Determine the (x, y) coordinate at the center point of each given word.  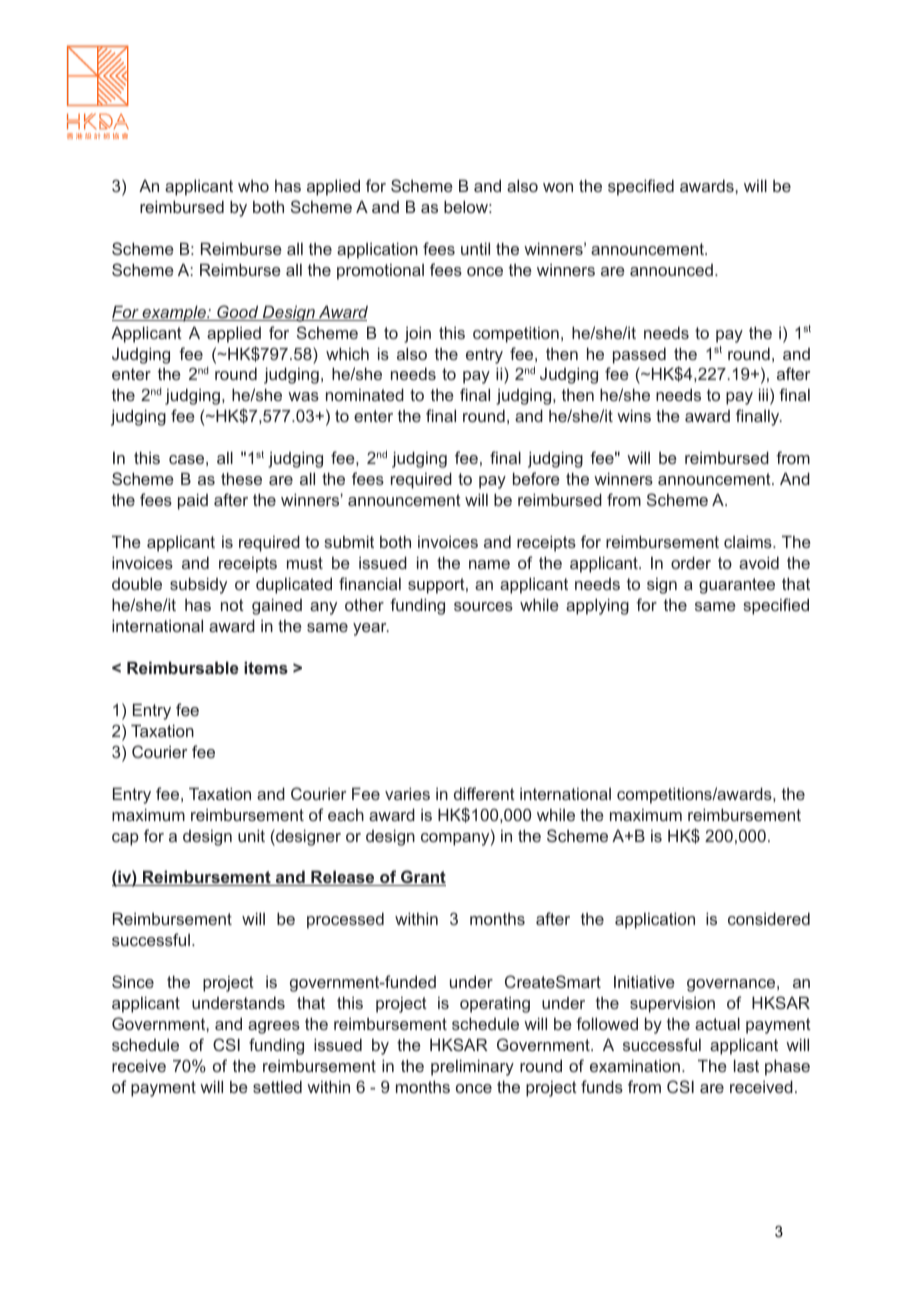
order (691, 562)
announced (671, 270)
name (489, 564)
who (253, 186)
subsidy (198, 585)
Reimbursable (183, 667)
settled (277, 1086)
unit (251, 835)
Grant (422, 878)
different (484, 793)
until (475, 248)
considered (769, 918)
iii (763, 394)
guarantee (737, 586)
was (303, 396)
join (417, 334)
